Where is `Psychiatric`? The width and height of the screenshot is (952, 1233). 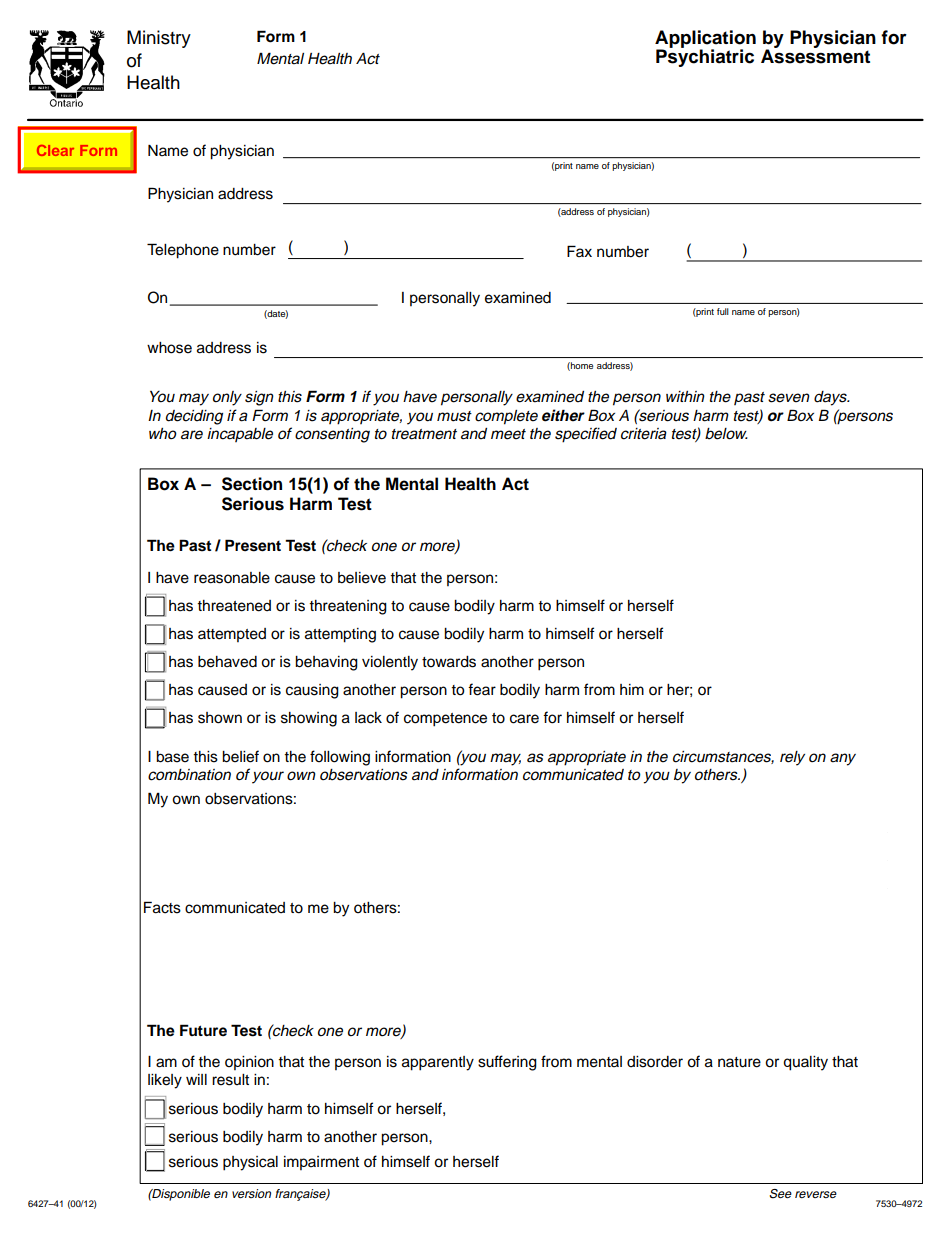 Psychiatric is located at coordinates (705, 57).
